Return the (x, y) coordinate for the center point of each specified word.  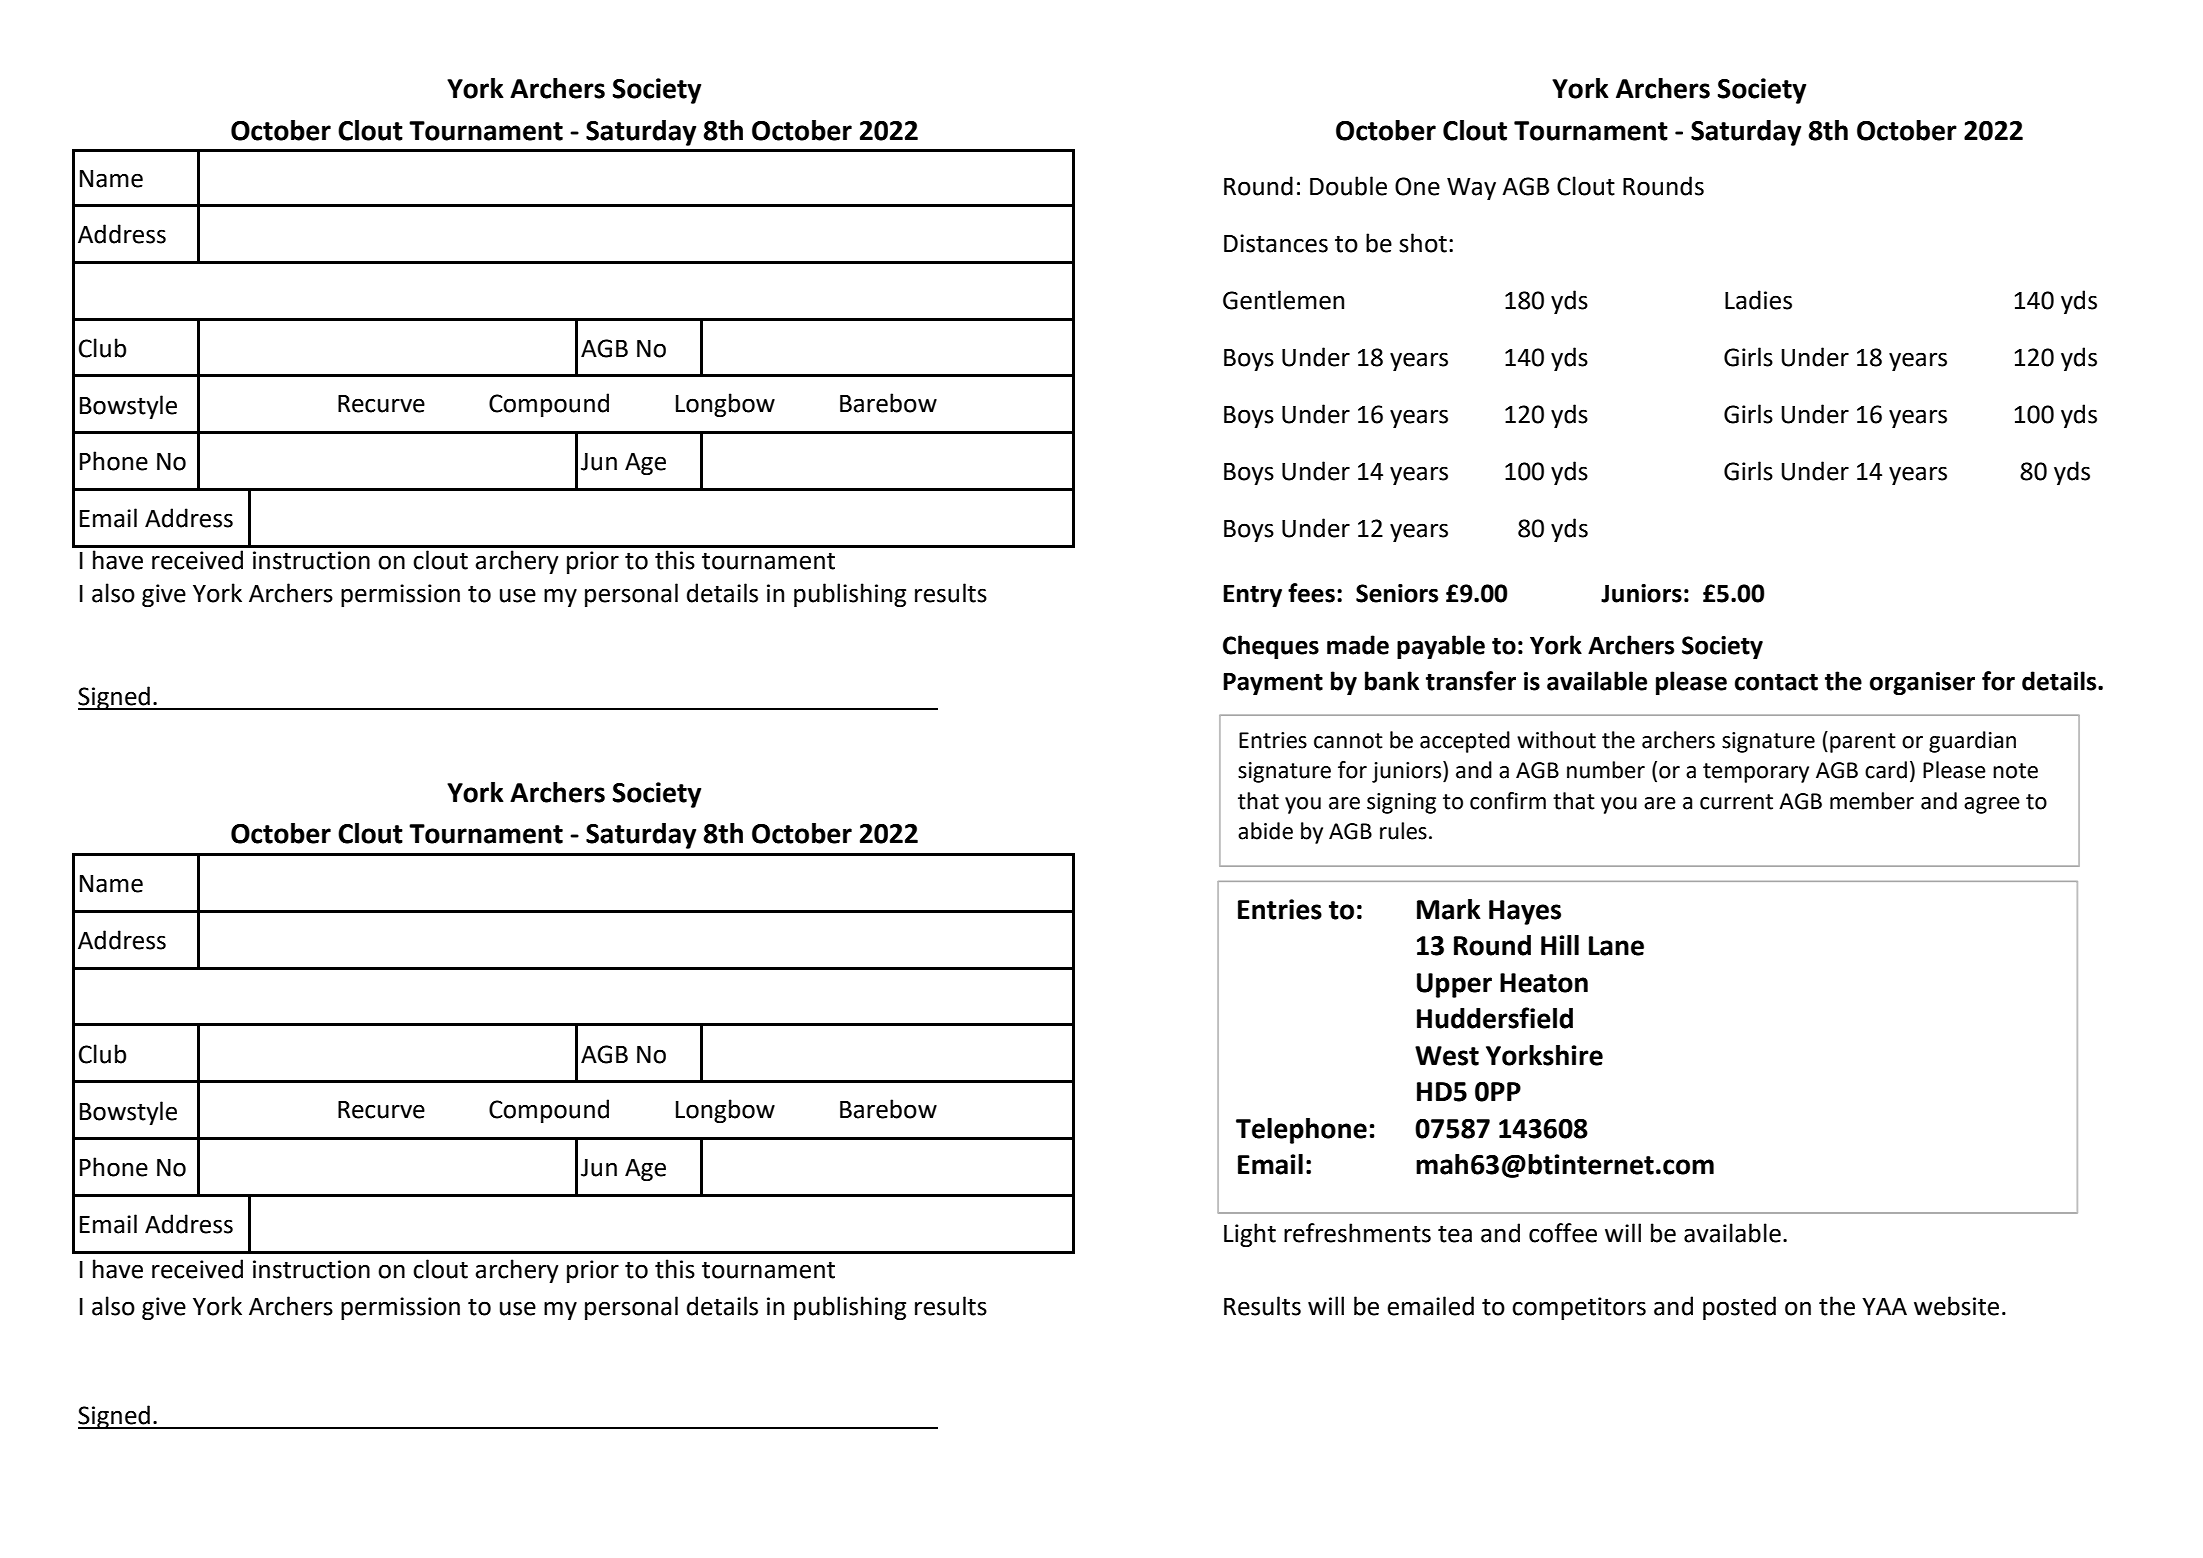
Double (1348, 186)
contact (1776, 682)
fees (1311, 593)
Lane (1616, 946)
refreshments (1357, 1233)
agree (1992, 805)
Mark (1449, 909)
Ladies (1758, 300)
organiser (1922, 683)
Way (1471, 189)
